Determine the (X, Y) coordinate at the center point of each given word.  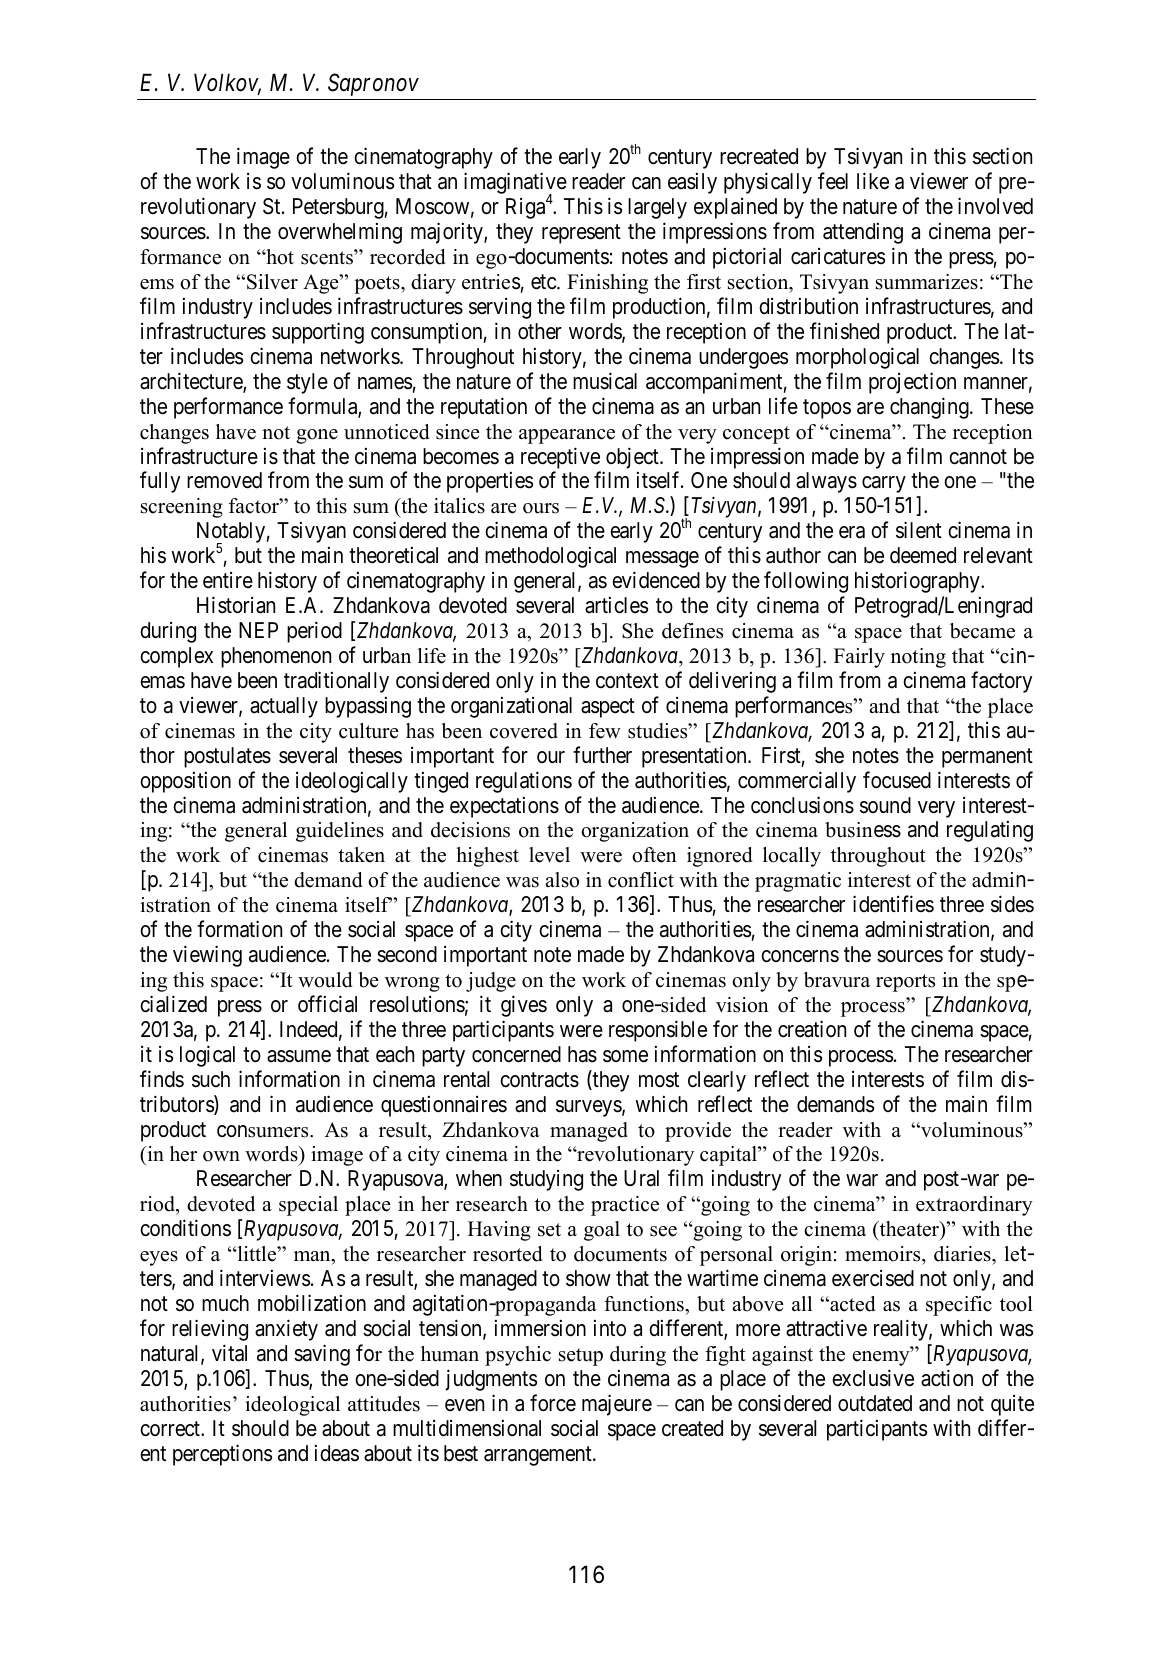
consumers (264, 1131)
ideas (337, 1453)
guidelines (340, 832)
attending (863, 233)
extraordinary (974, 1206)
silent (919, 530)
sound (885, 805)
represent (581, 234)
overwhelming (340, 233)
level (549, 855)
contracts (539, 1080)
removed (224, 480)
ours (541, 508)
